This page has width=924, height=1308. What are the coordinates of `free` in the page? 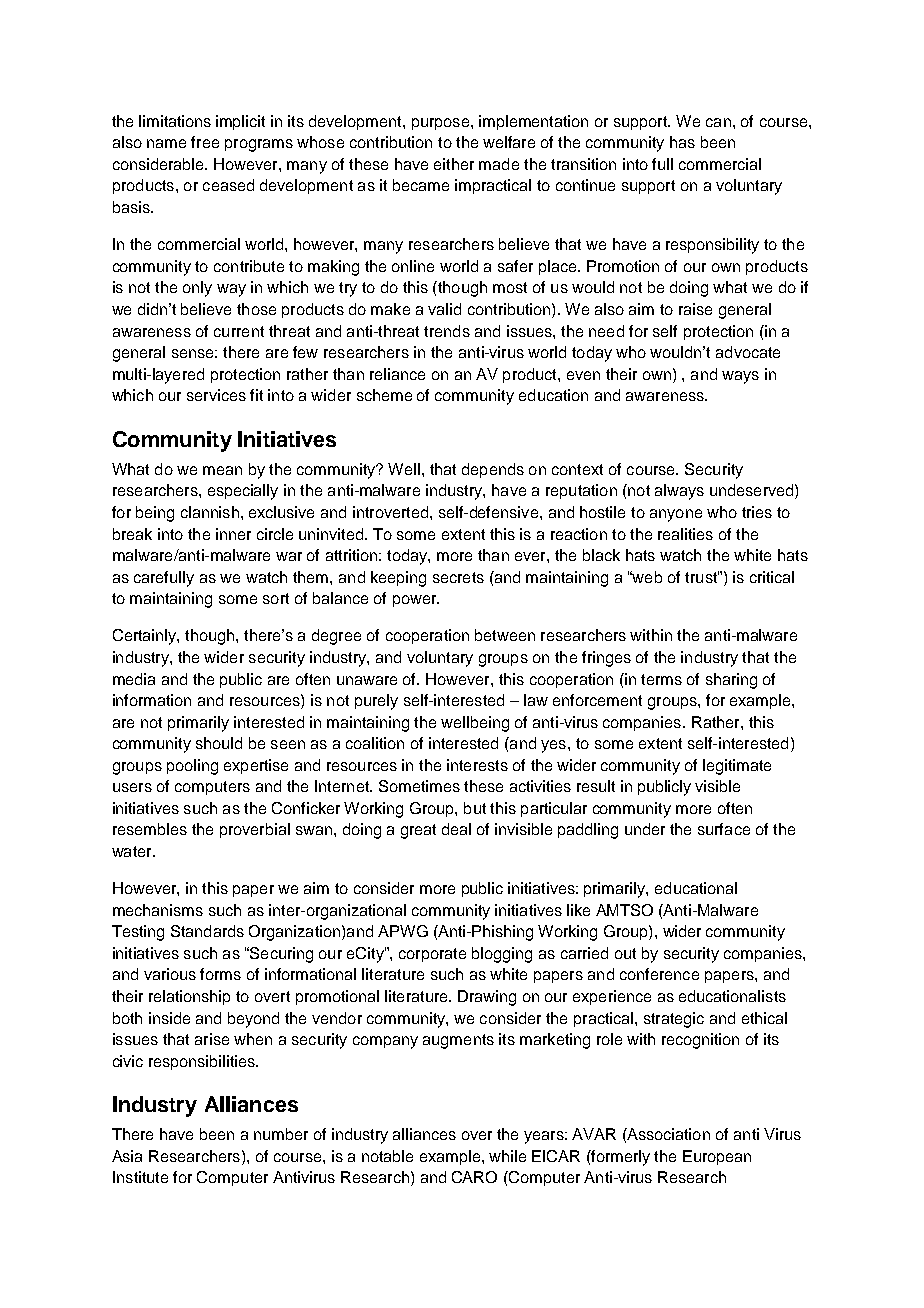 It's located at (205, 142).
